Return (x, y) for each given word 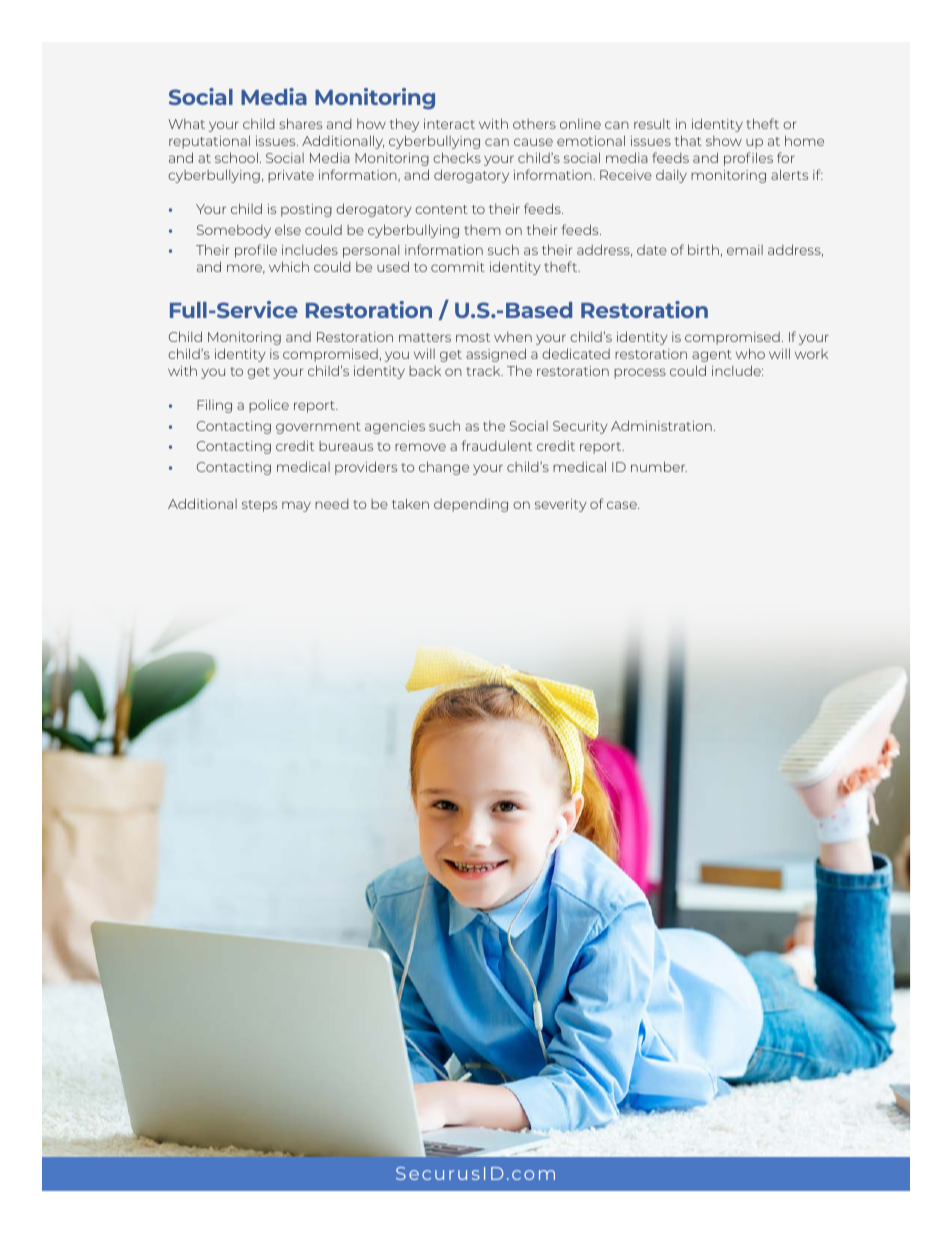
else (288, 229)
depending (471, 505)
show (724, 141)
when (513, 337)
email (745, 250)
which (289, 266)
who (750, 353)
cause (533, 142)
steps (259, 506)
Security (580, 427)
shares (300, 123)
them (483, 230)
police (269, 406)
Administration (661, 425)
